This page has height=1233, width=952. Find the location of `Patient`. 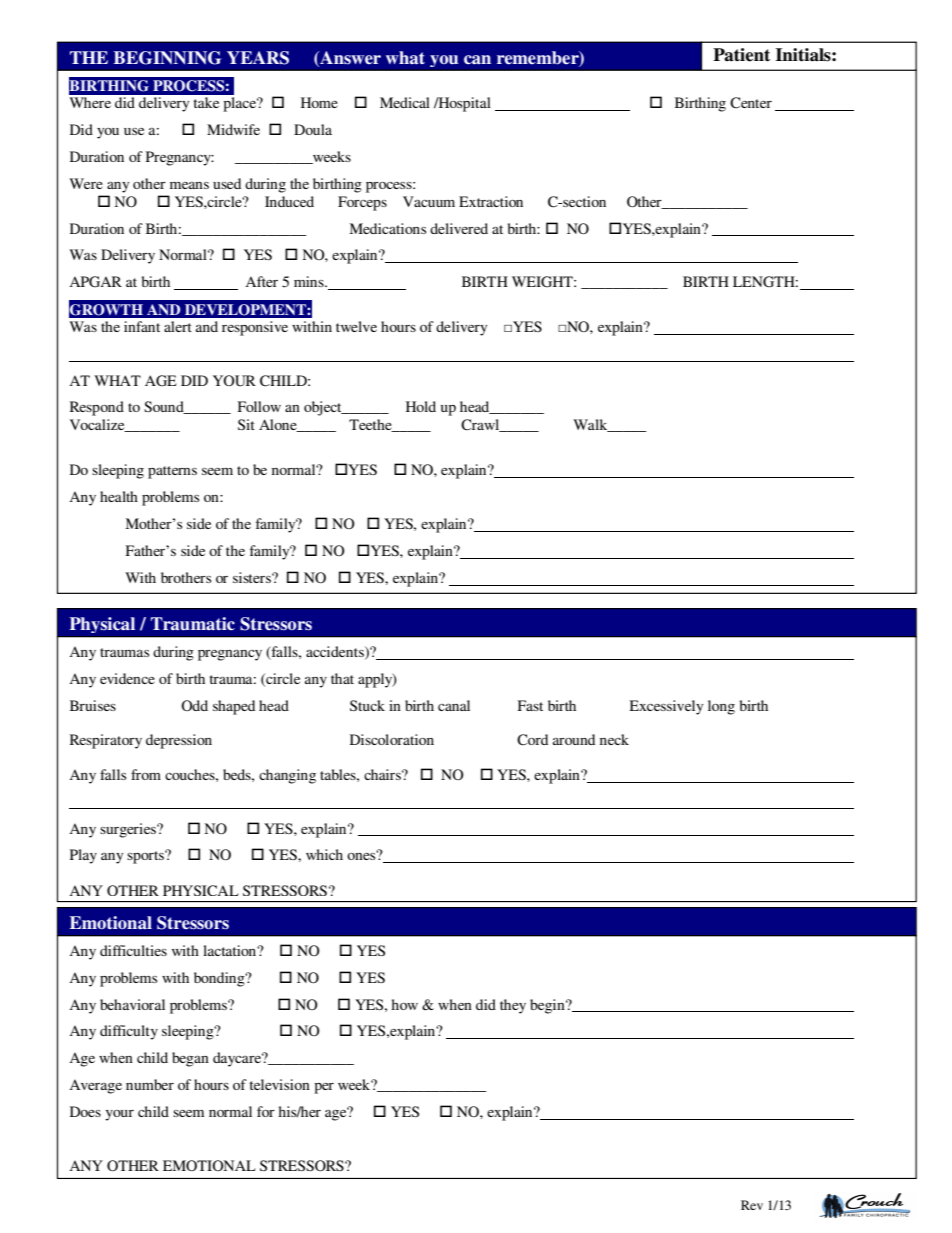

Patient is located at coordinates (741, 55).
